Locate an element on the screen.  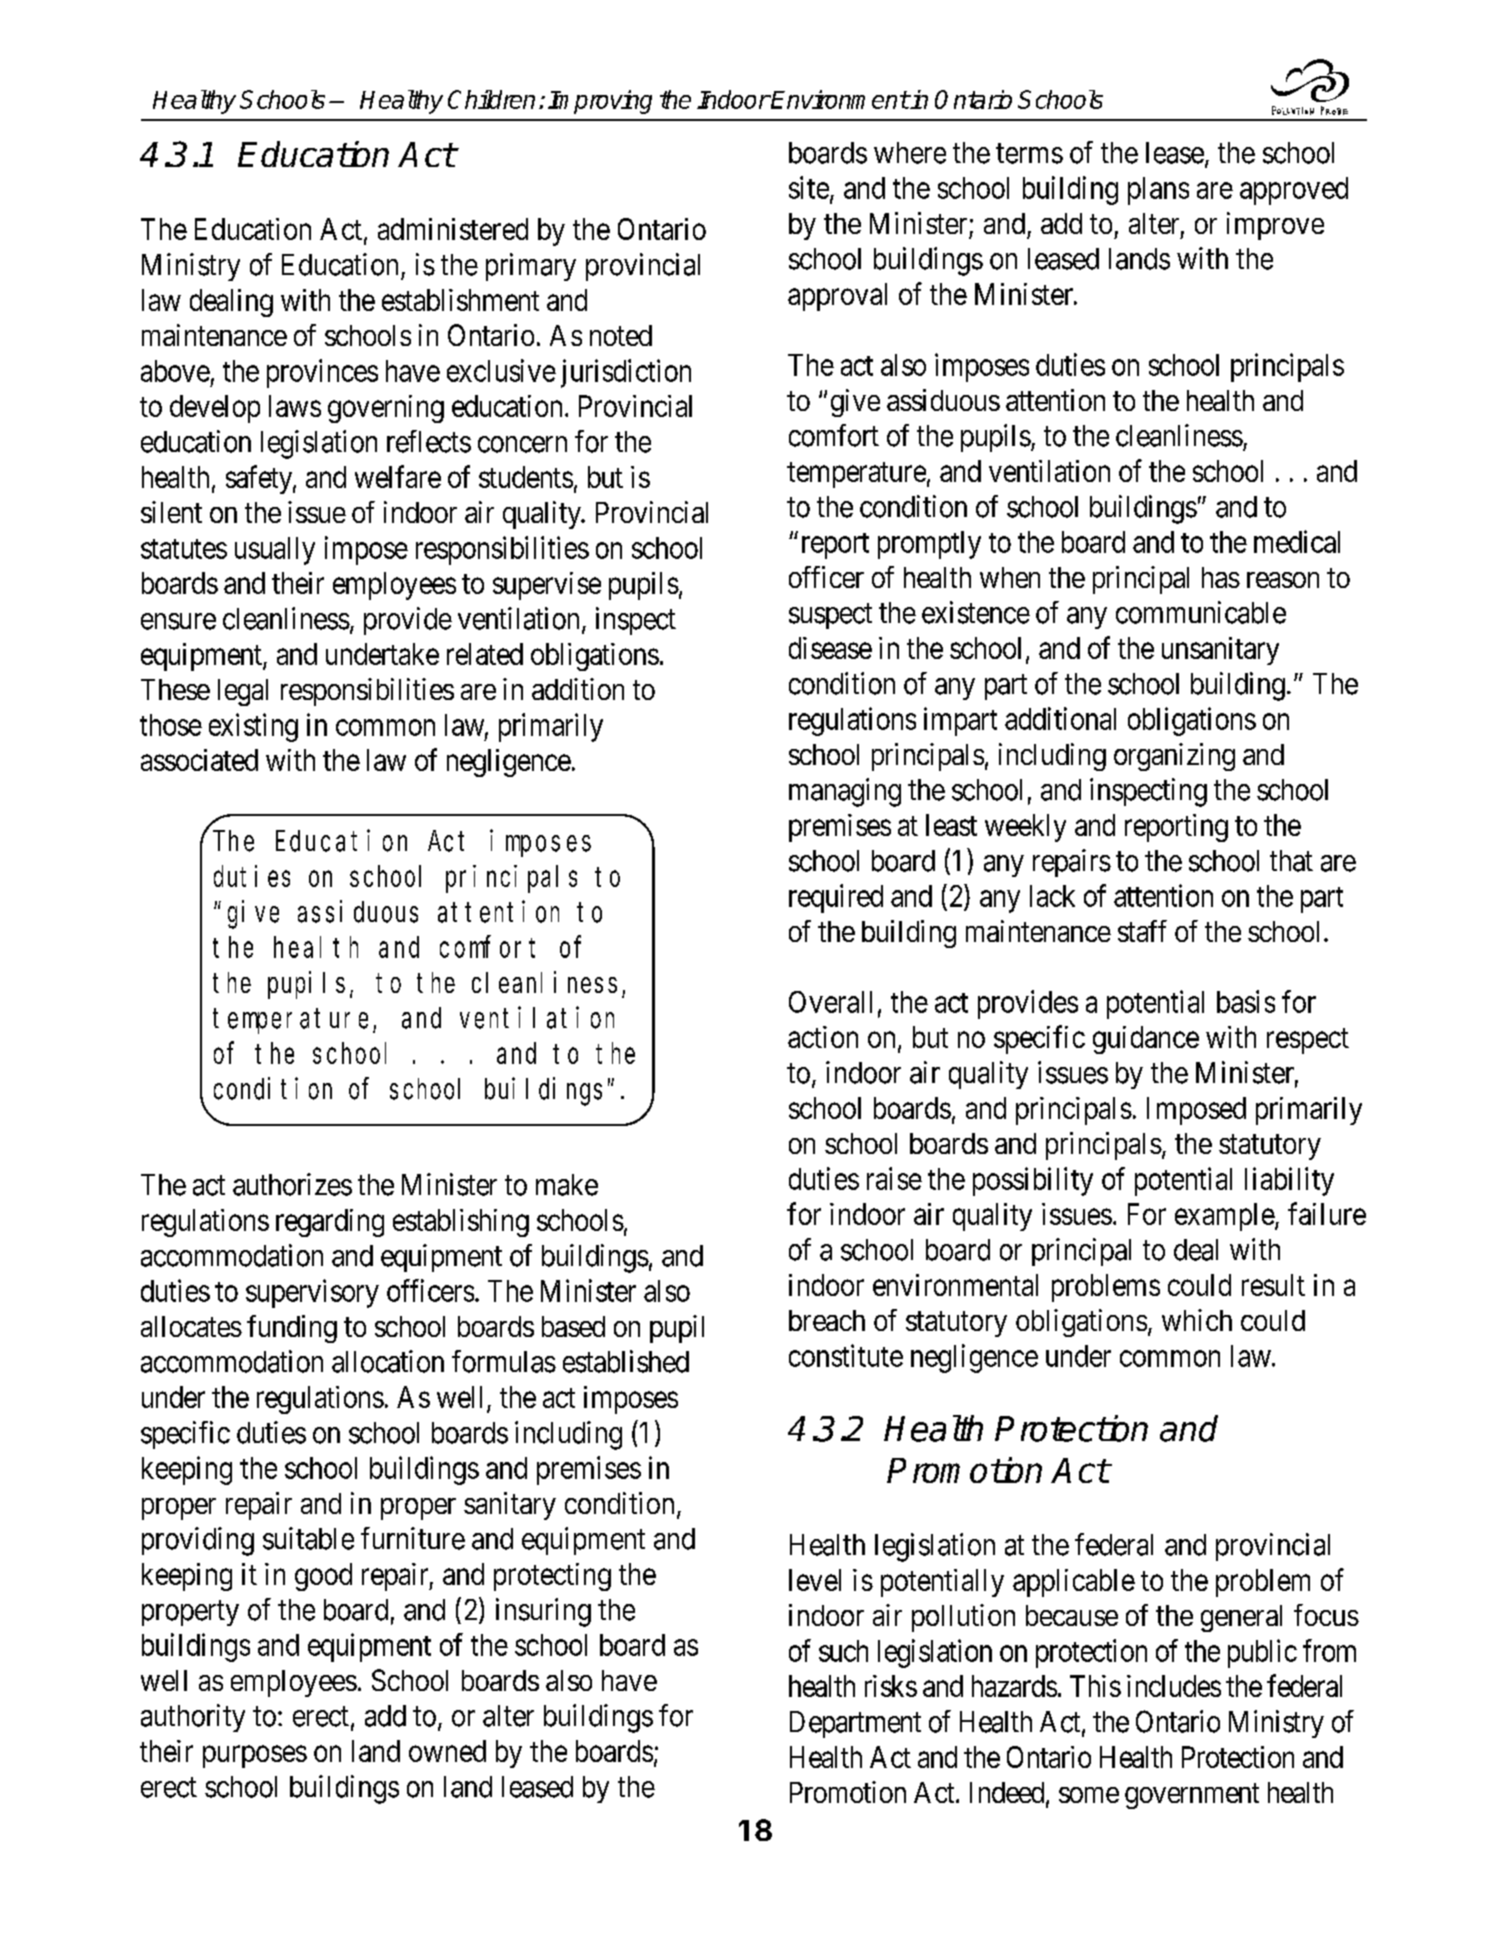
purposes is located at coordinates (255, 1757).
